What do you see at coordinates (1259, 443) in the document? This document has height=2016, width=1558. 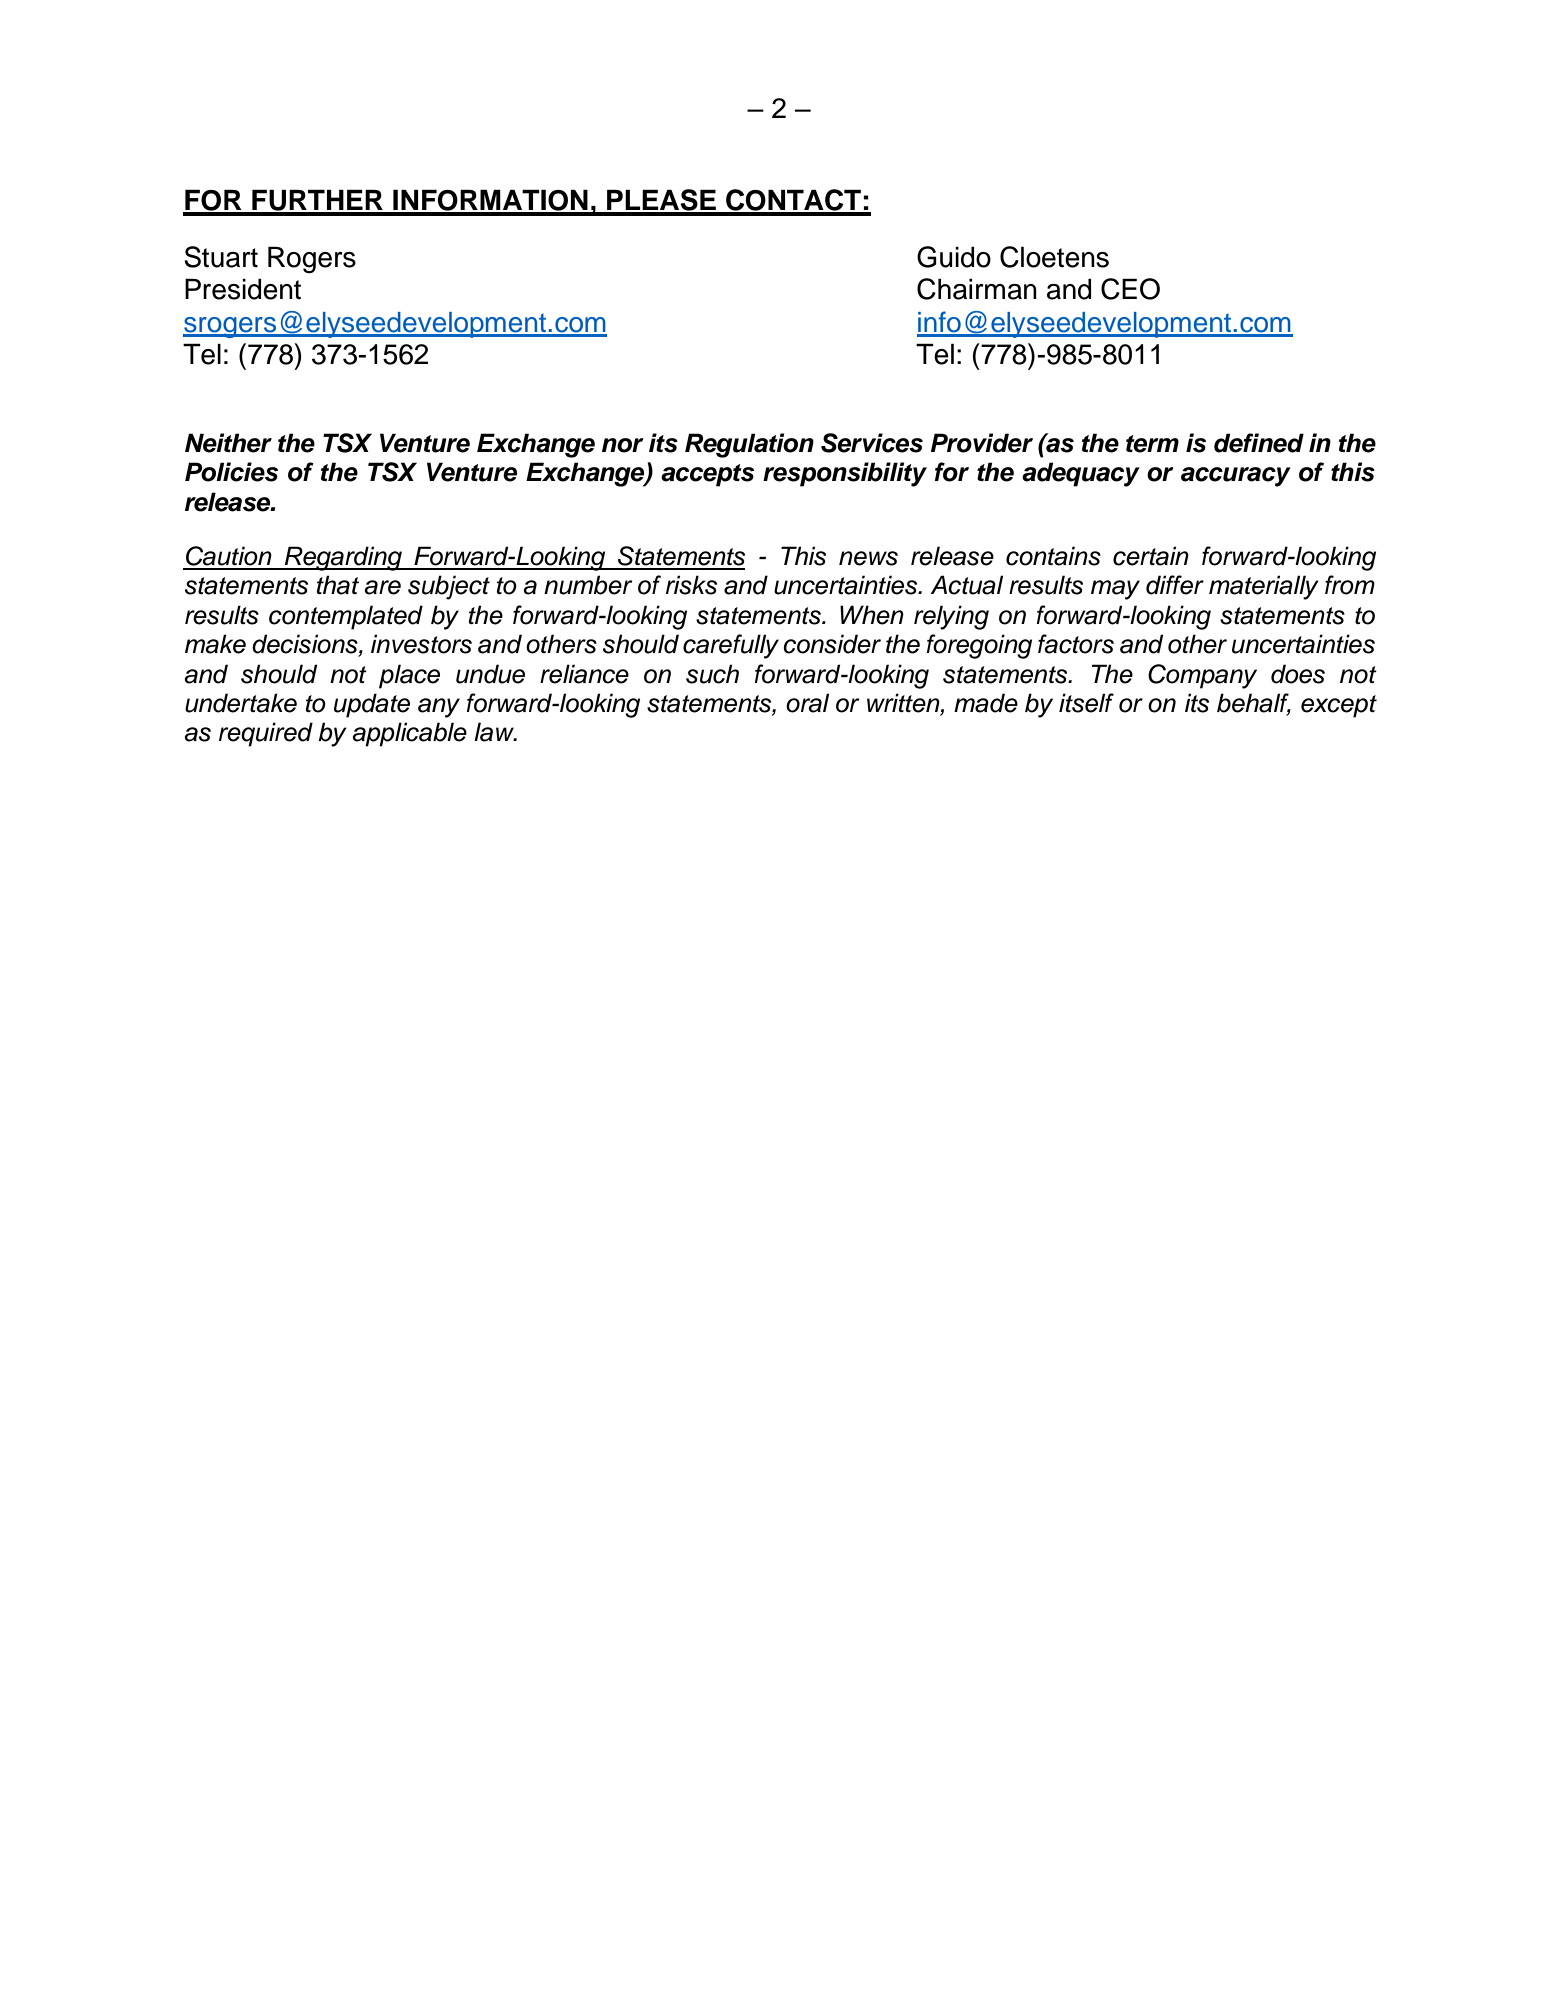 I see `defined` at bounding box center [1259, 443].
